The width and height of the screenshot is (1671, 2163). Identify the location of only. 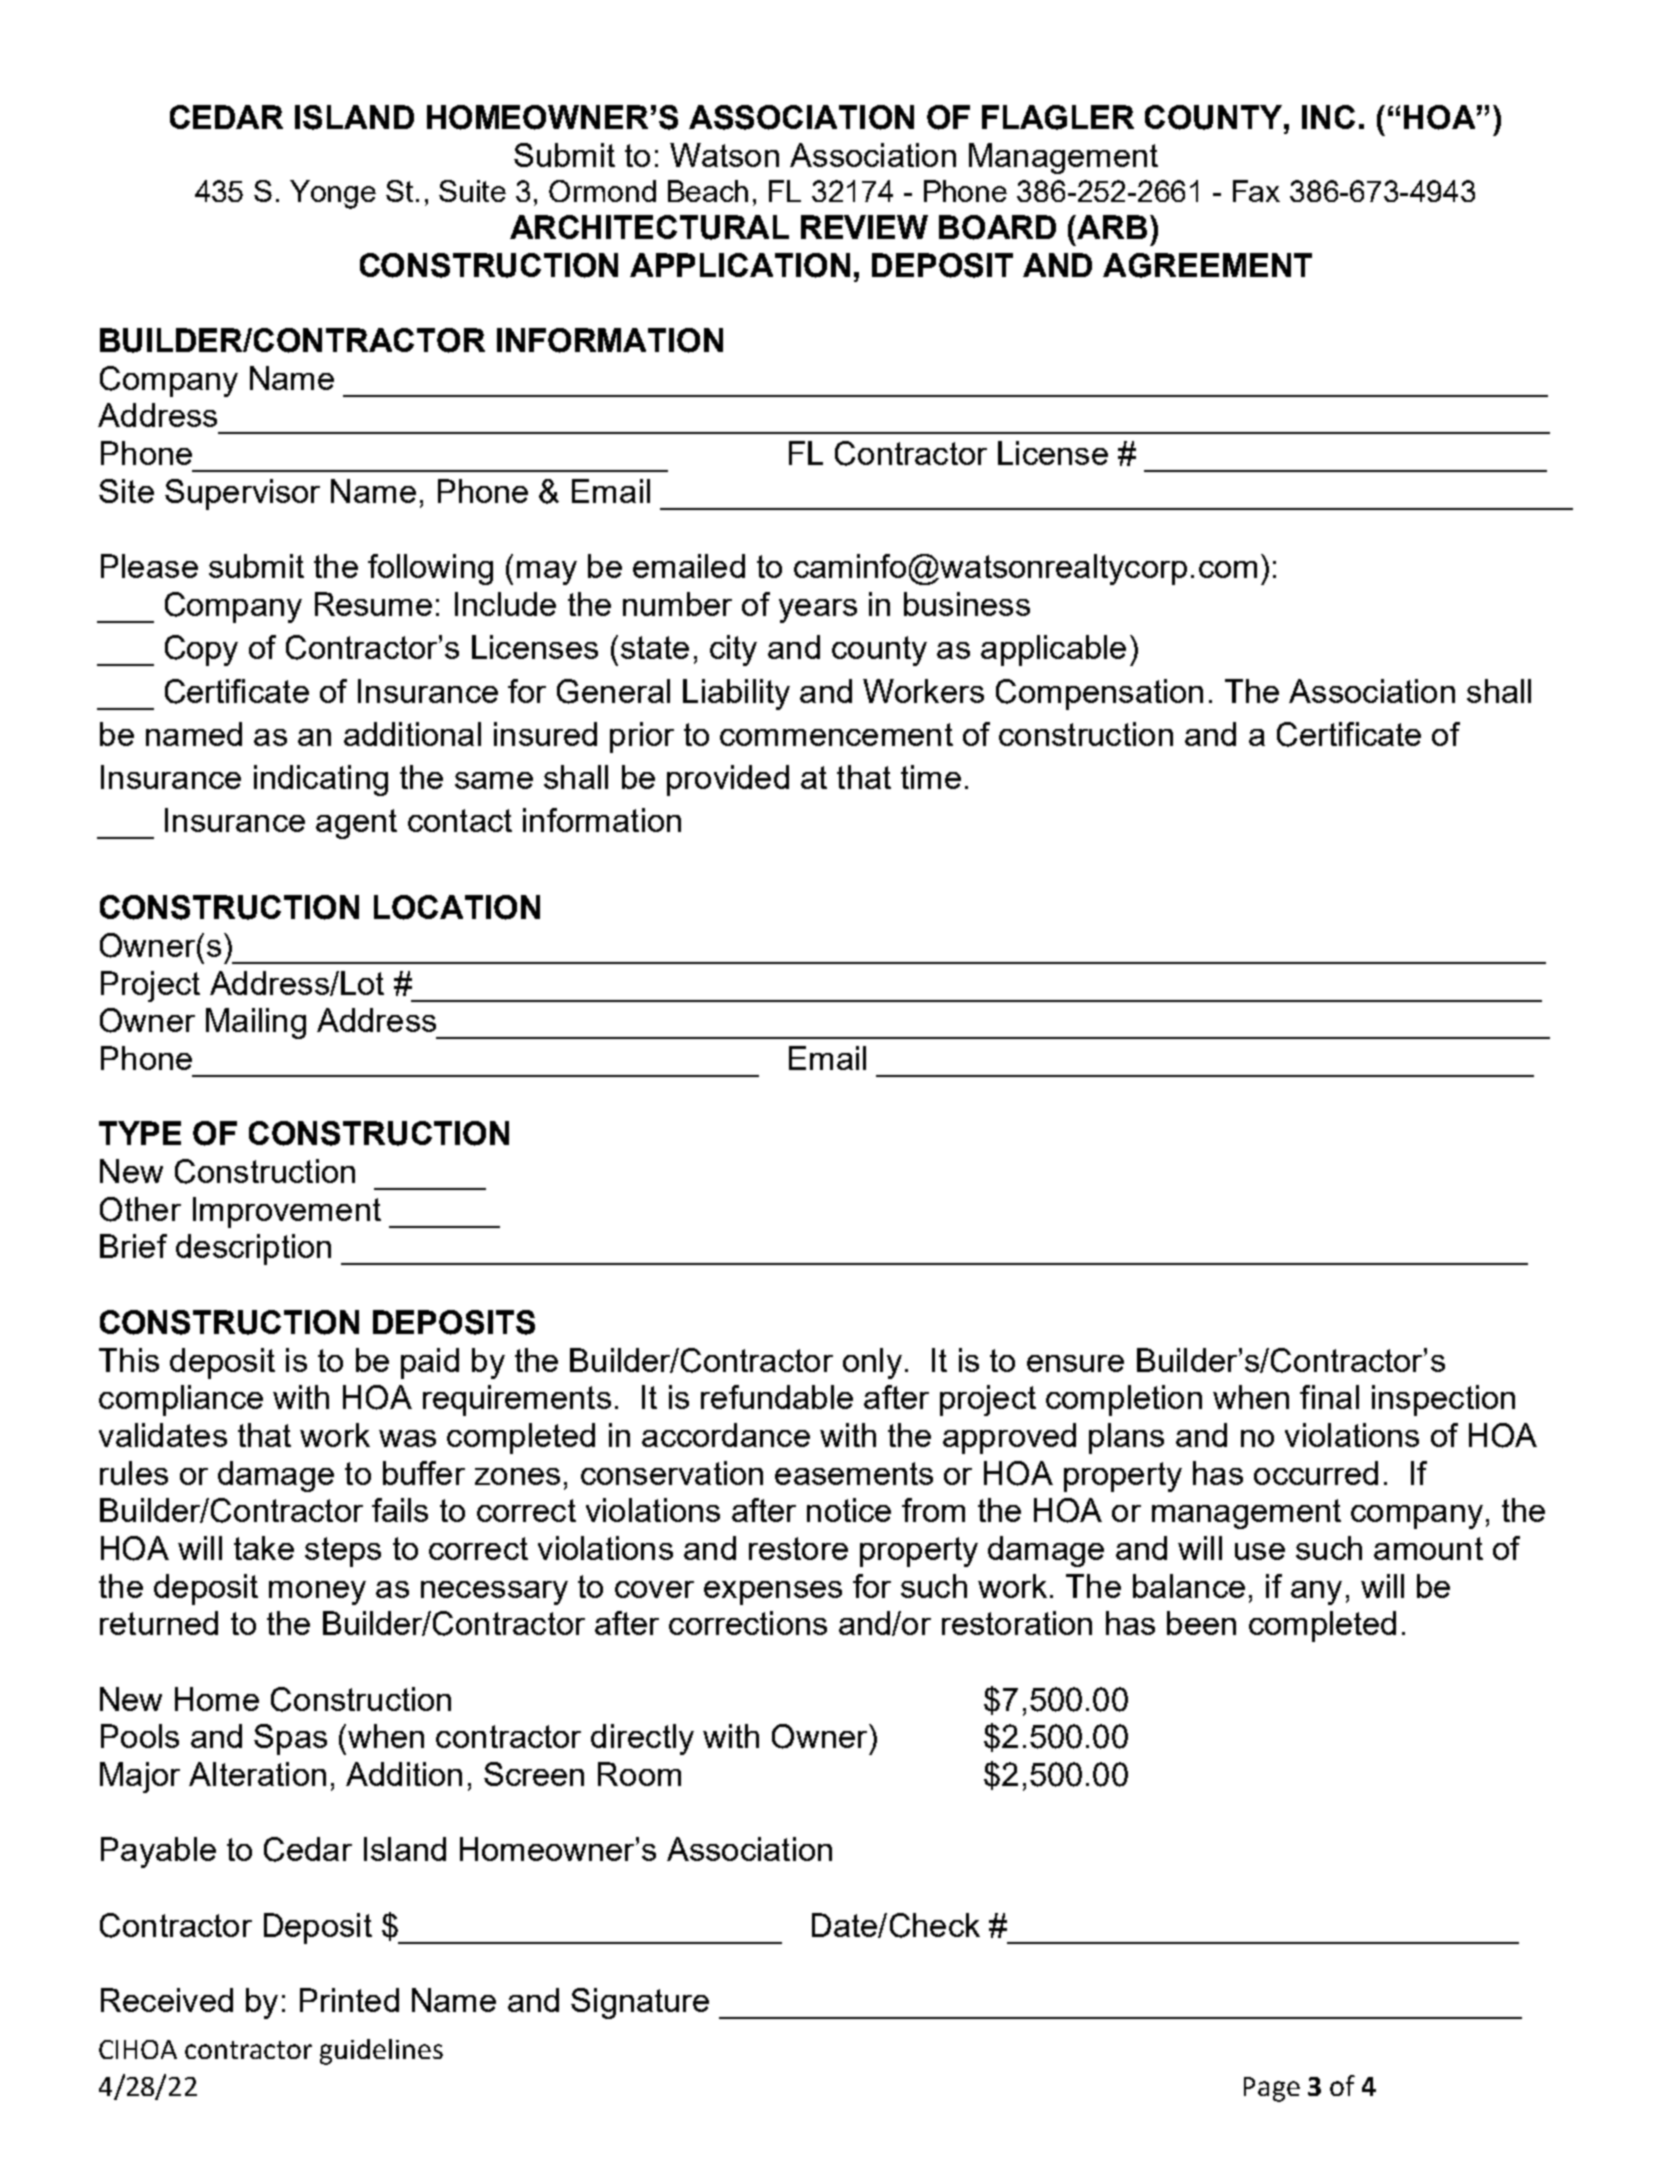
(872, 1363).
